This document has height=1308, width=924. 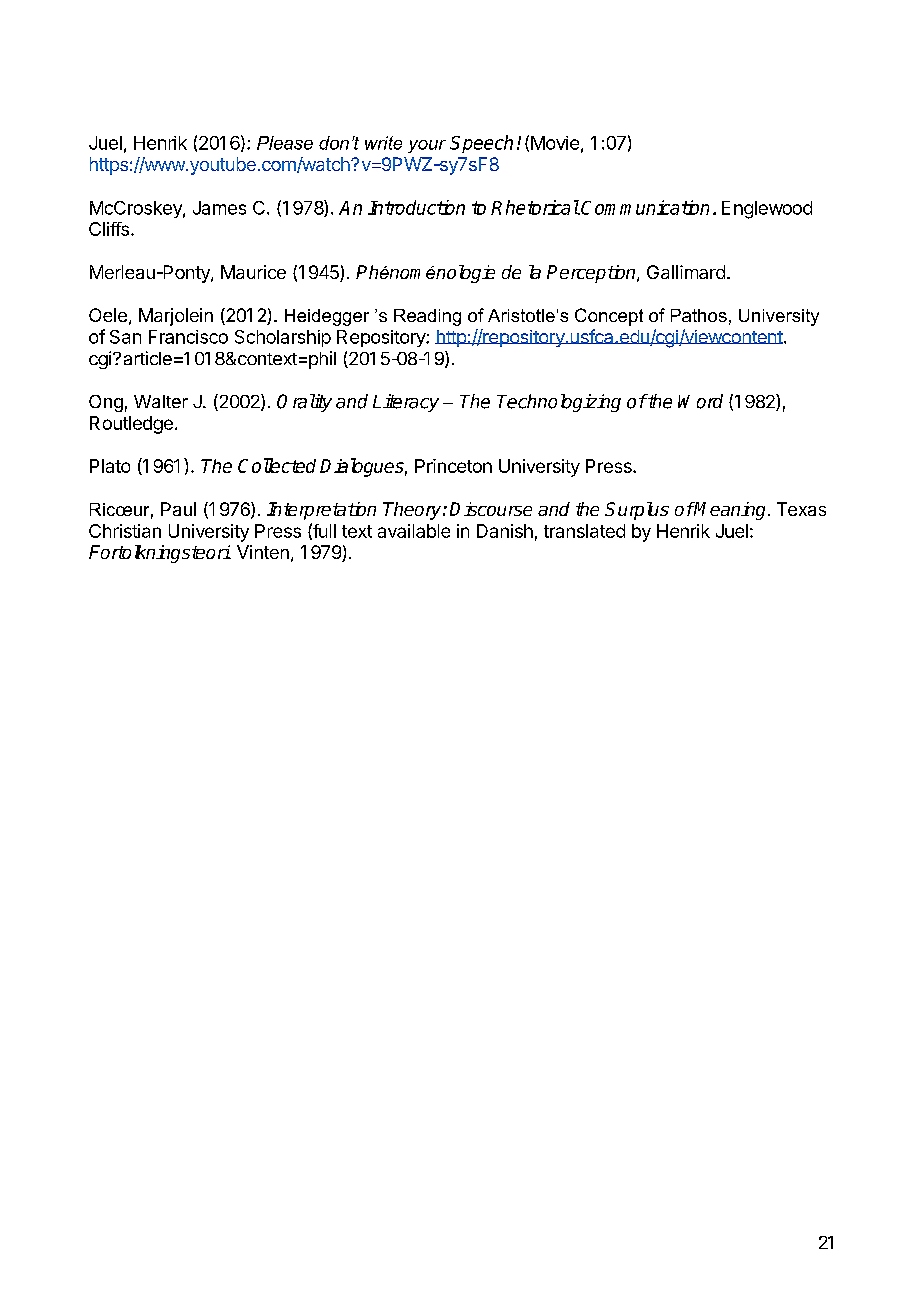 I want to click on Paul, so click(x=178, y=509).
